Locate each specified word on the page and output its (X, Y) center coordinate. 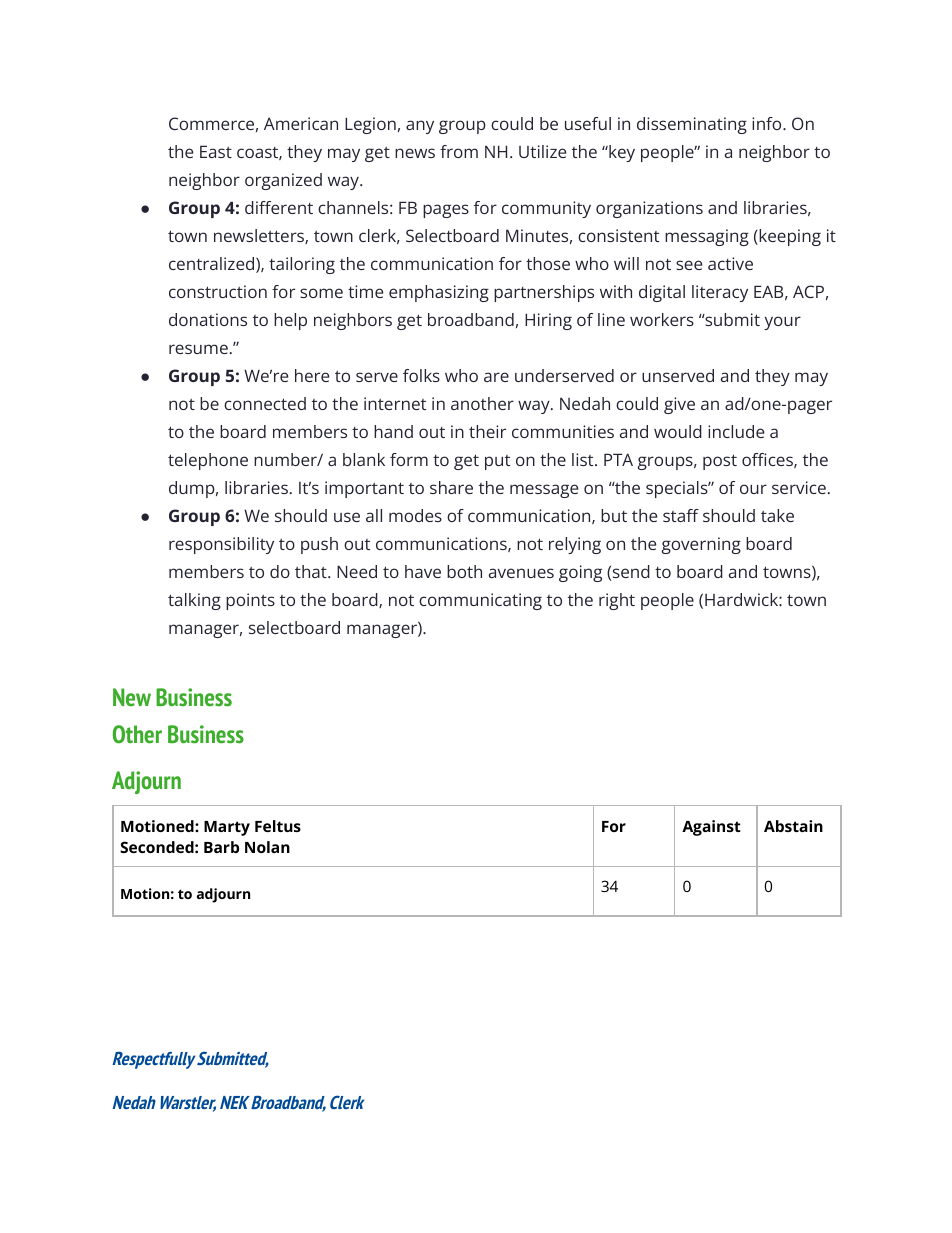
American (301, 123)
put (497, 462)
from (459, 151)
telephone (208, 461)
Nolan (267, 847)
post (720, 462)
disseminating (692, 125)
